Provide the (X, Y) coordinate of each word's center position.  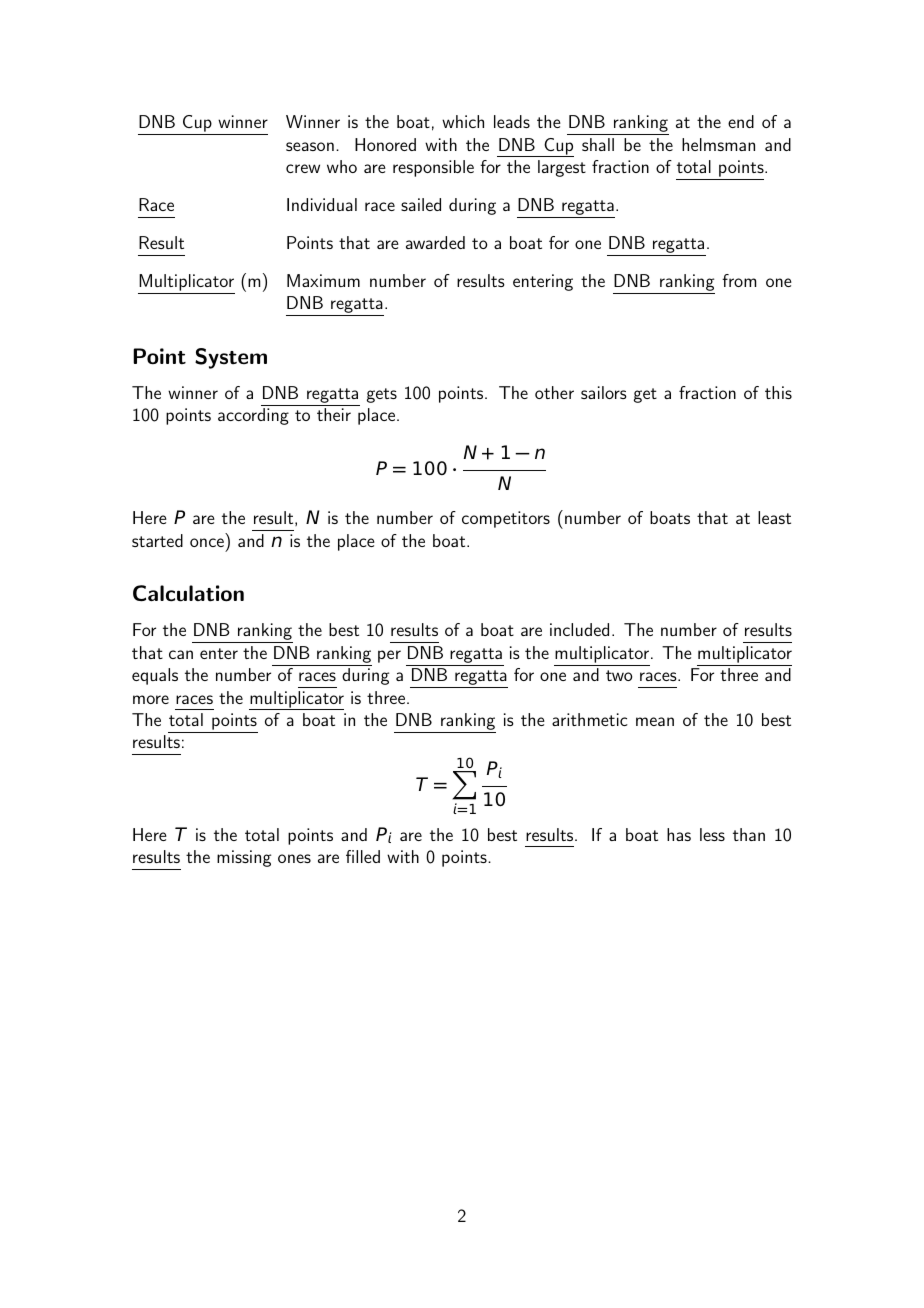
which (463, 121)
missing (244, 858)
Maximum (323, 280)
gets (382, 395)
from (739, 280)
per (389, 656)
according (253, 416)
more (151, 699)
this (778, 392)
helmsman (718, 144)
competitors (506, 519)
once (207, 542)
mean (655, 721)
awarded (435, 242)
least (774, 517)
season (310, 146)
